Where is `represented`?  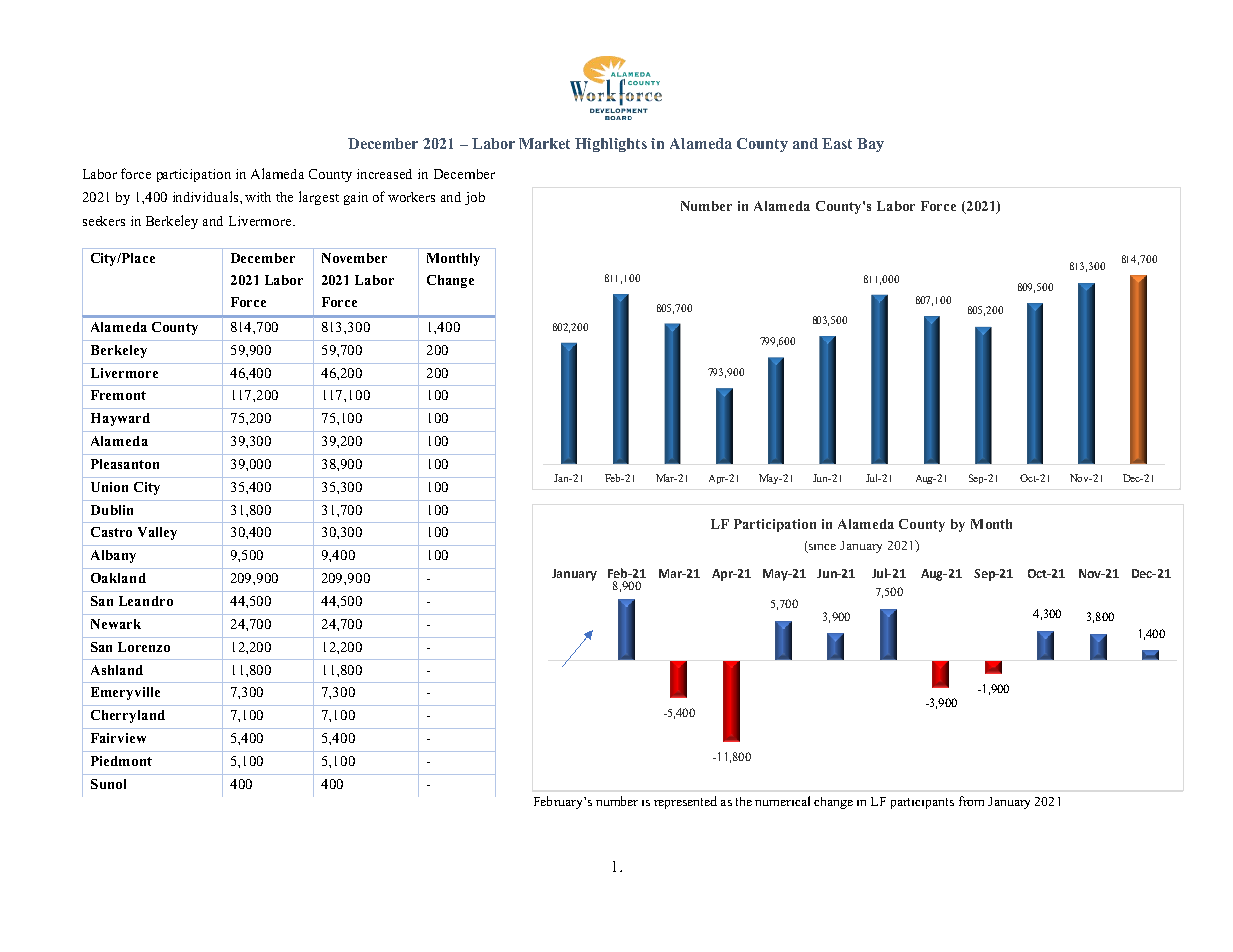
represented is located at coordinates (685, 802).
